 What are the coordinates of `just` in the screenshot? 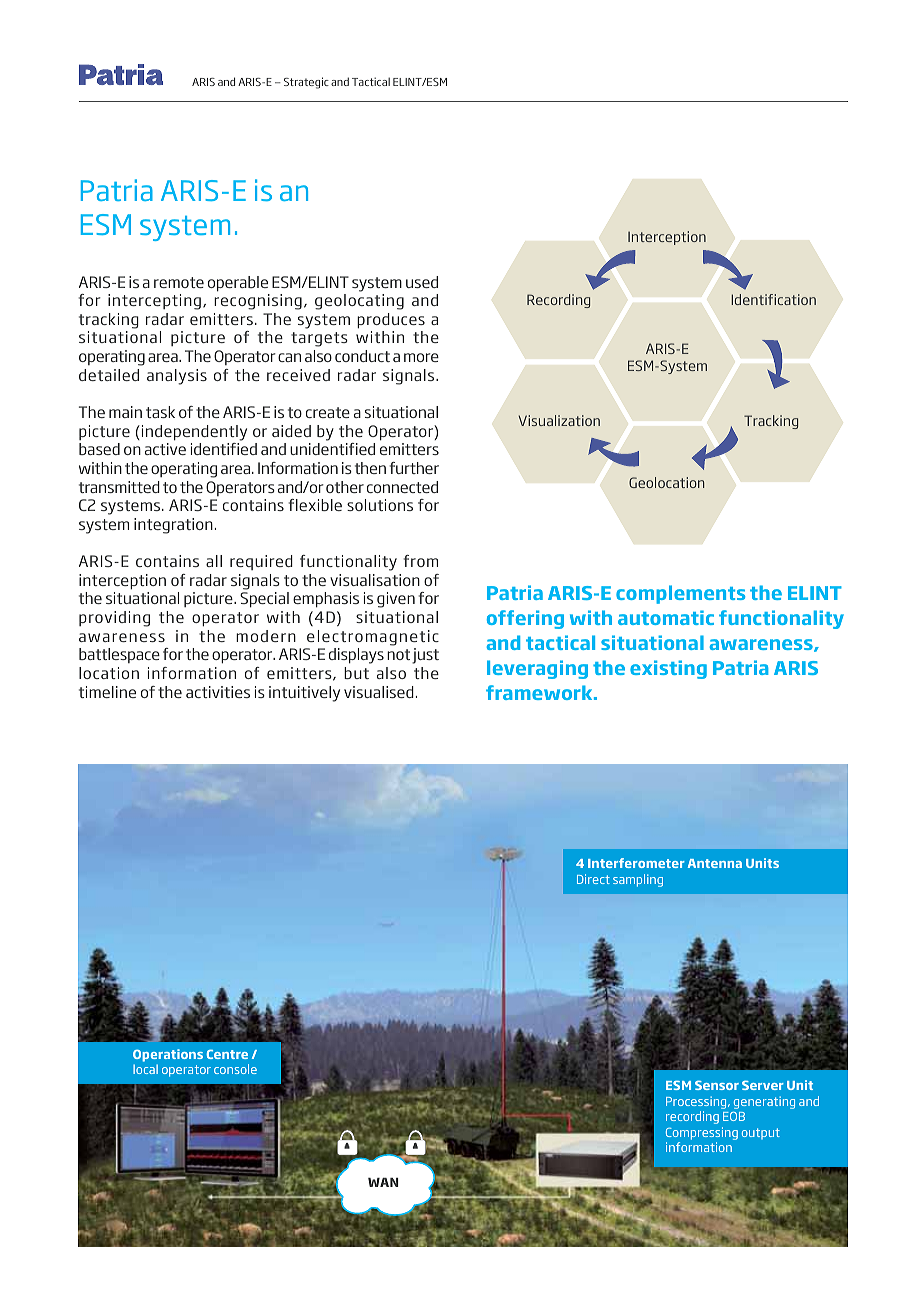 It's located at (425, 656).
